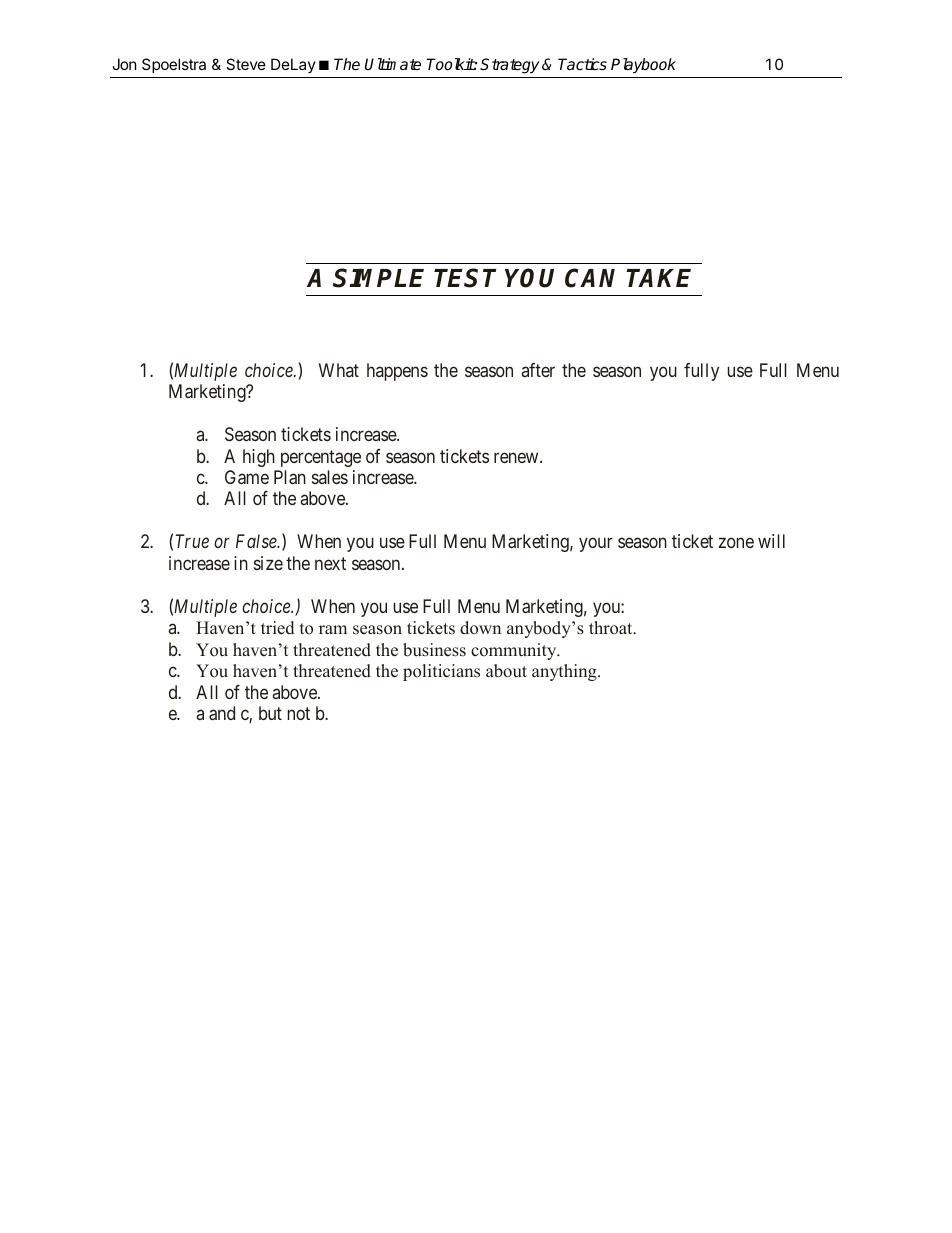  What do you see at coordinates (441, 672) in the screenshot?
I see `politicians` at bounding box center [441, 672].
